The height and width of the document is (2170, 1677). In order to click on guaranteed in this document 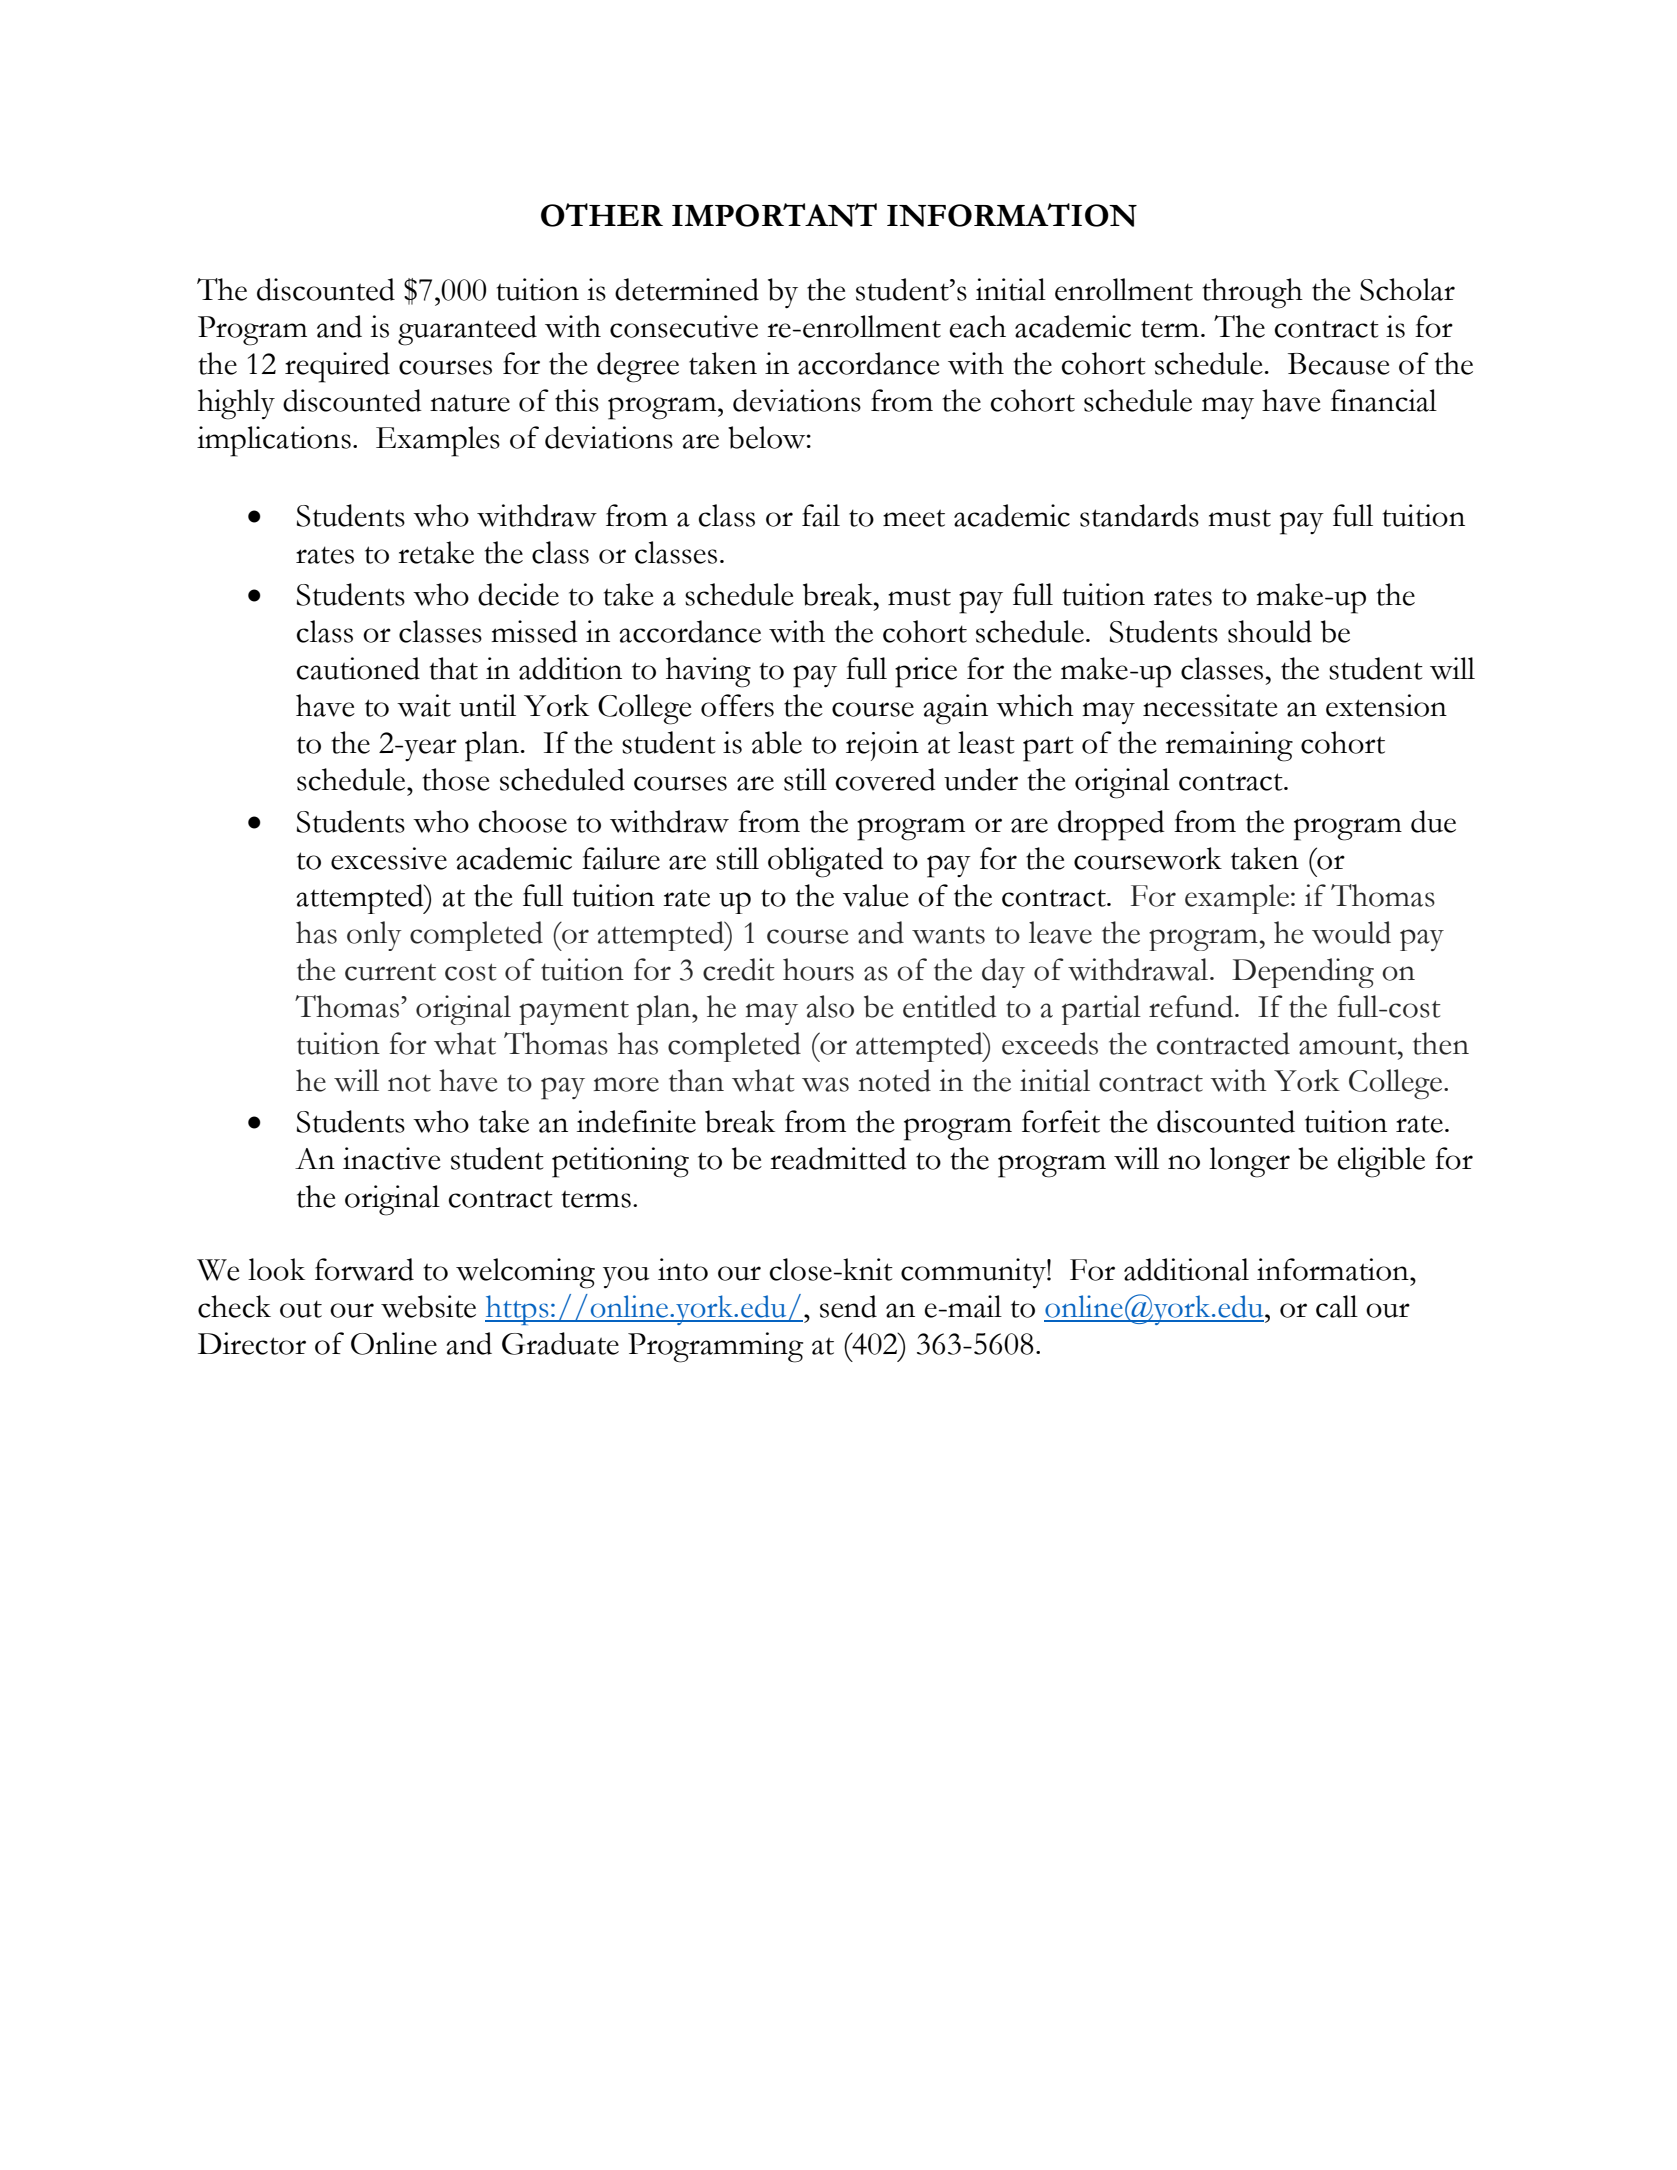, I will do `click(467, 330)`.
